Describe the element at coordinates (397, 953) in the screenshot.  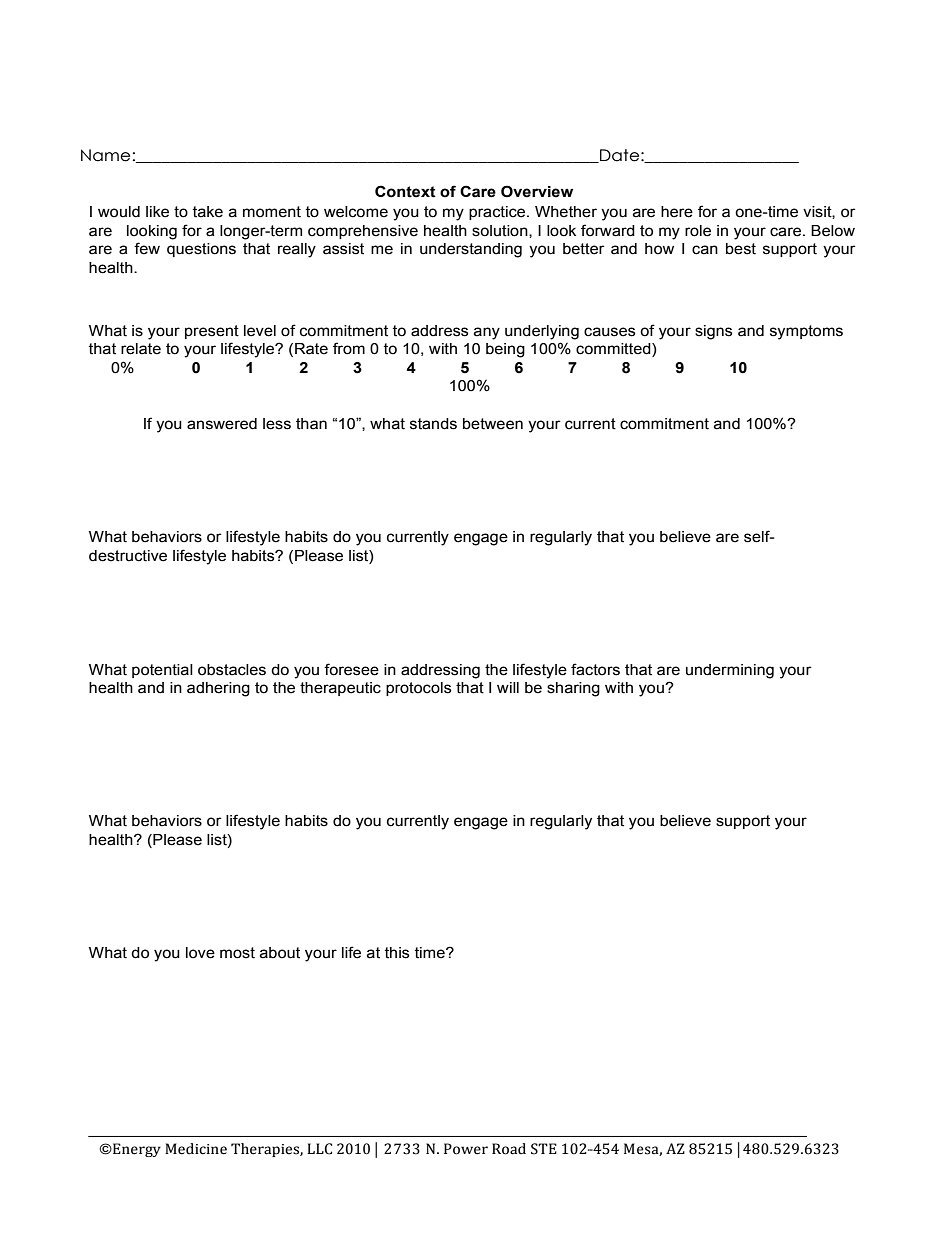
I see `this` at that location.
